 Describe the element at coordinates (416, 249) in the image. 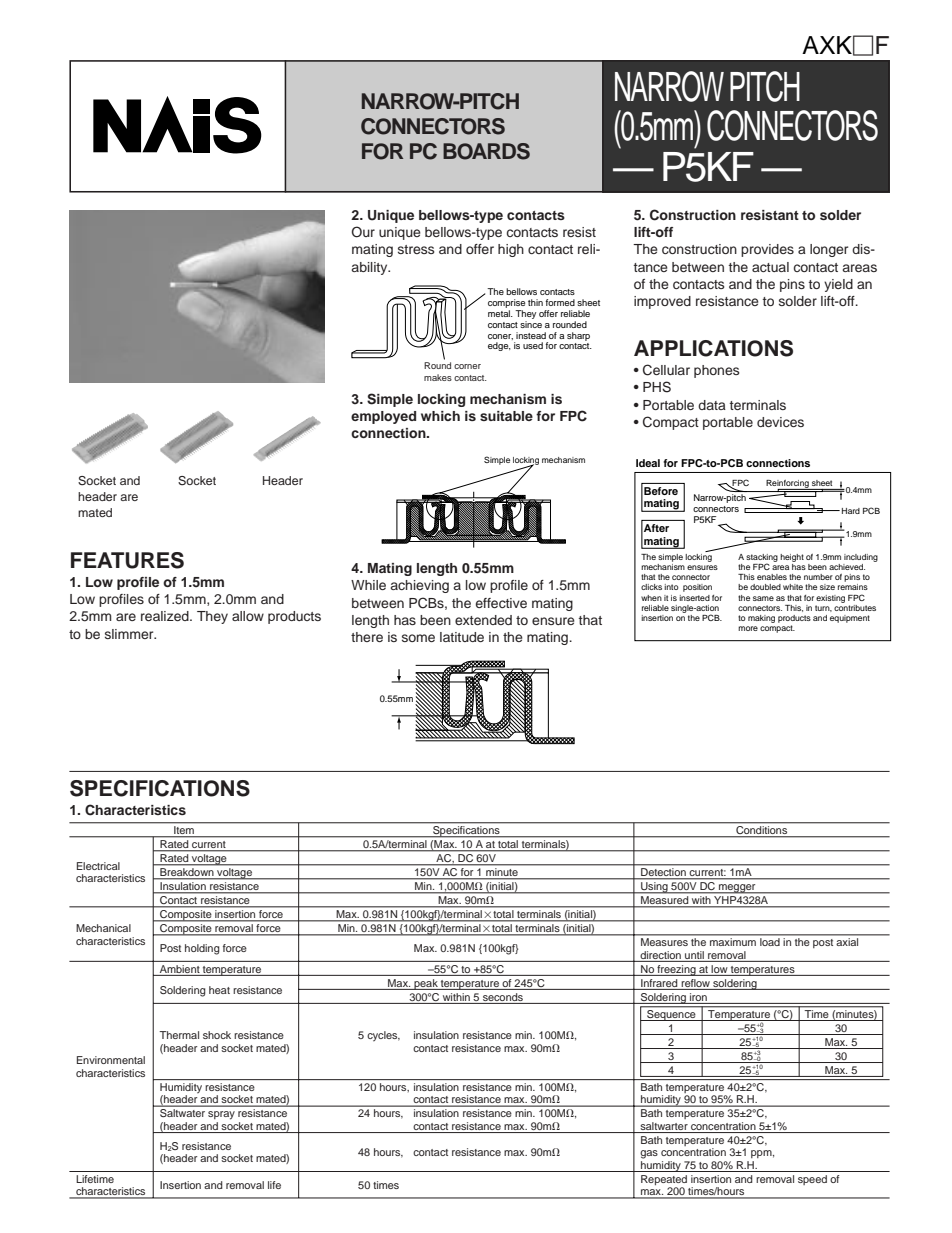

I see `stress` at that location.
